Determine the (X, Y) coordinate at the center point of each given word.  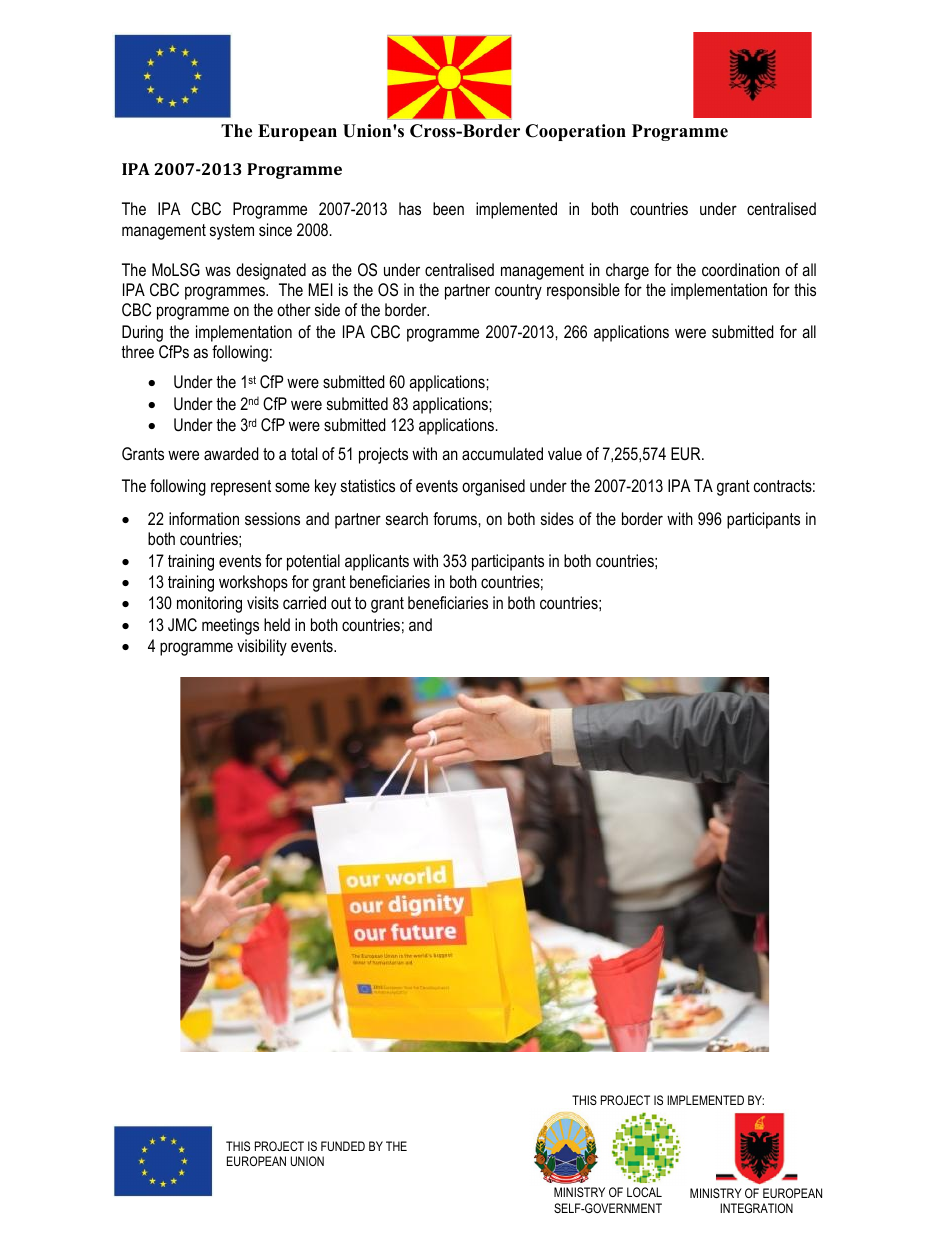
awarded (231, 453)
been (448, 208)
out (341, 603)
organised (493, 487)
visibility (262, 647)
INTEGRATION (756, 1208)
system (232, 232)
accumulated (502, 453)
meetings (230, 626)
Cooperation (576, 132)
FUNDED (343, 1146)
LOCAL (644, 1192)
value (565, 453)
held (277, 624)
